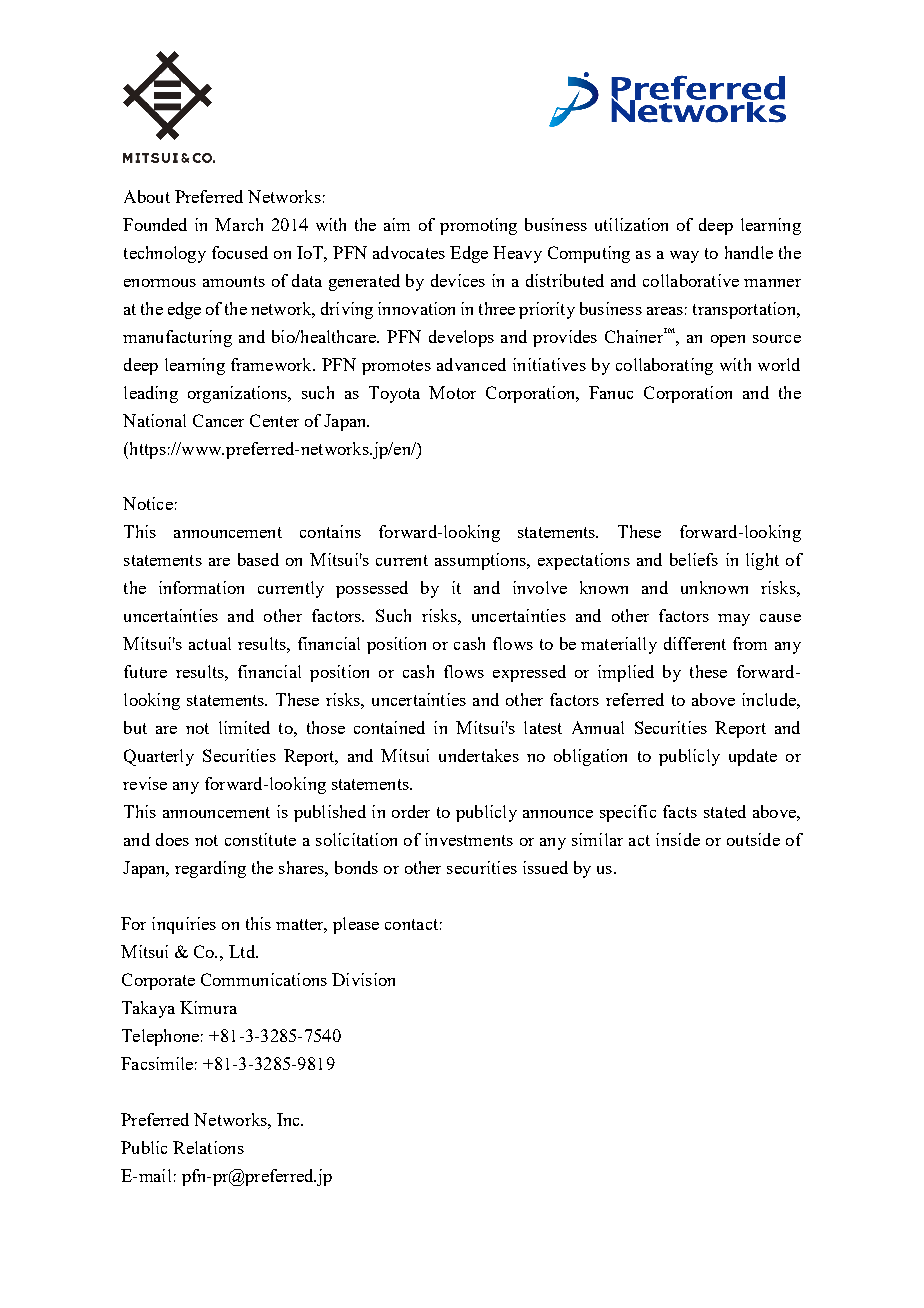 The image size is (924, 1308). Describe the element at coordinates (452, 392) in the page. I see `Motor` at that location.
